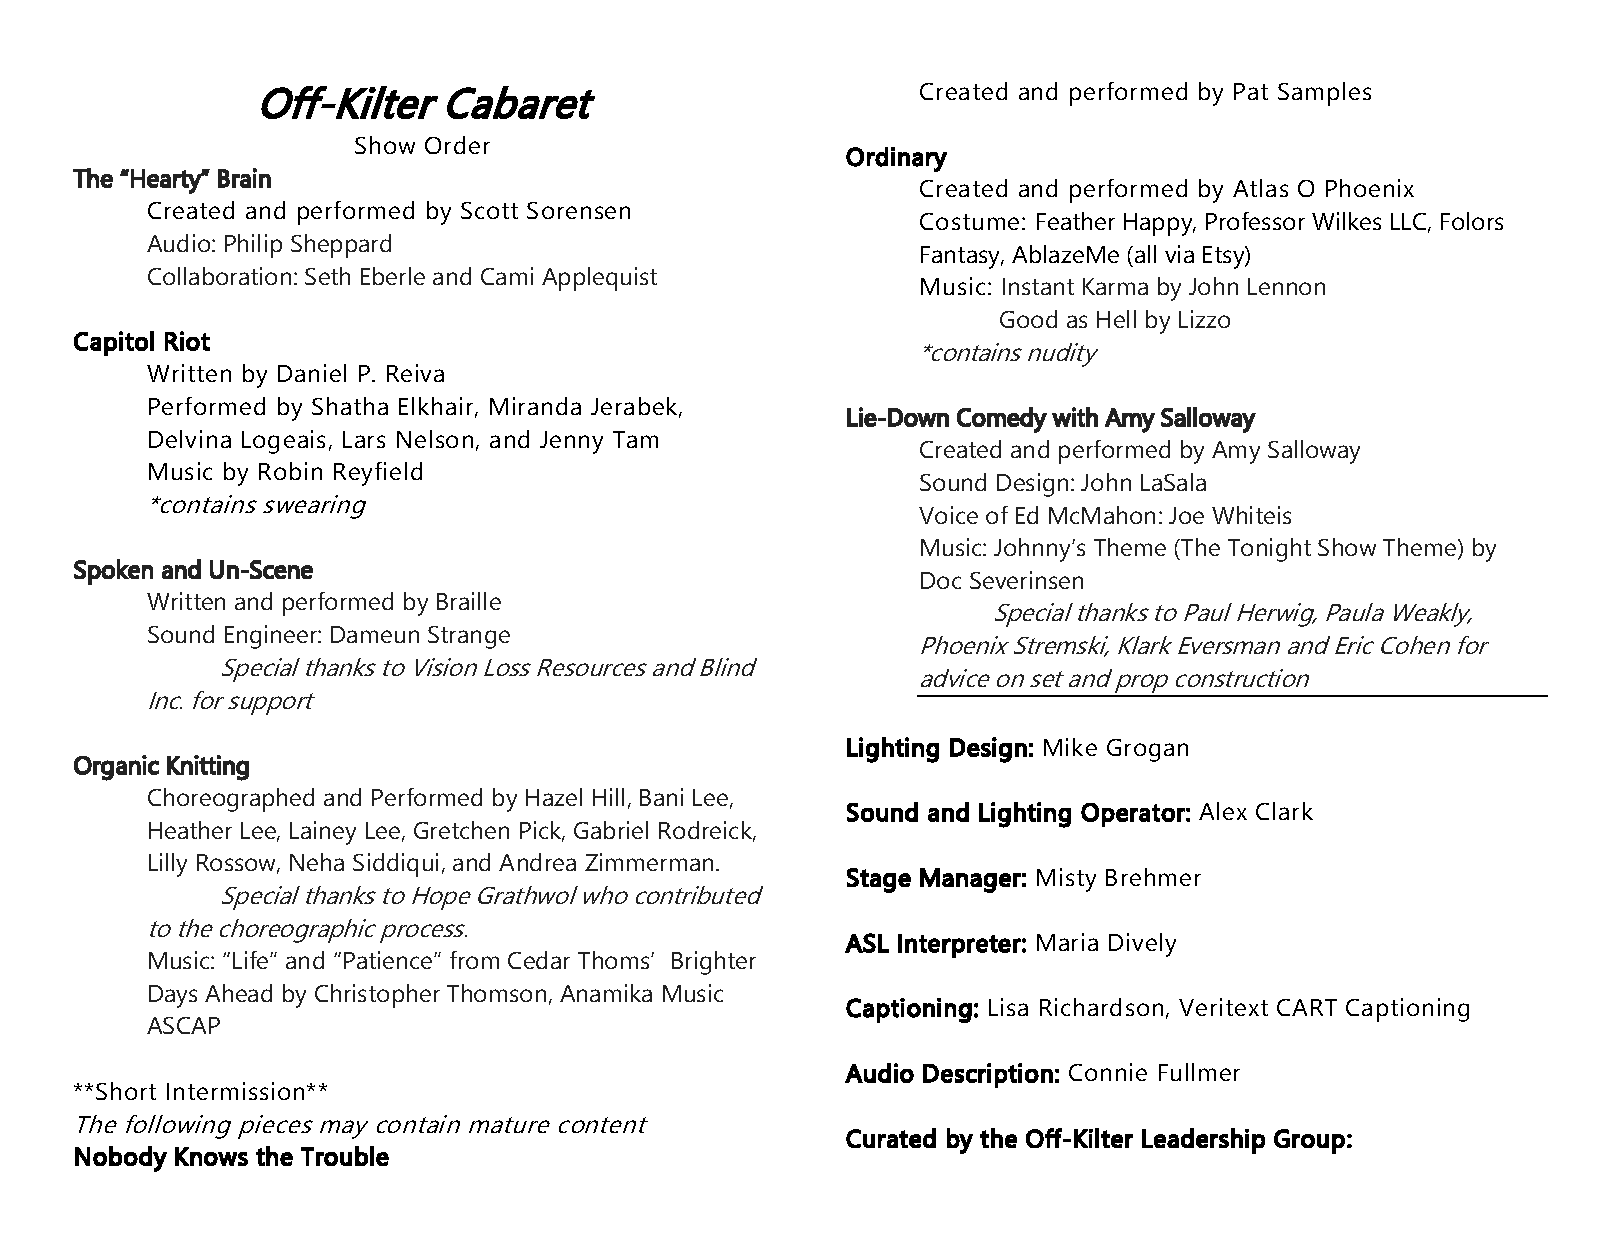  I want to click on Joe, so click(1186, 515).
